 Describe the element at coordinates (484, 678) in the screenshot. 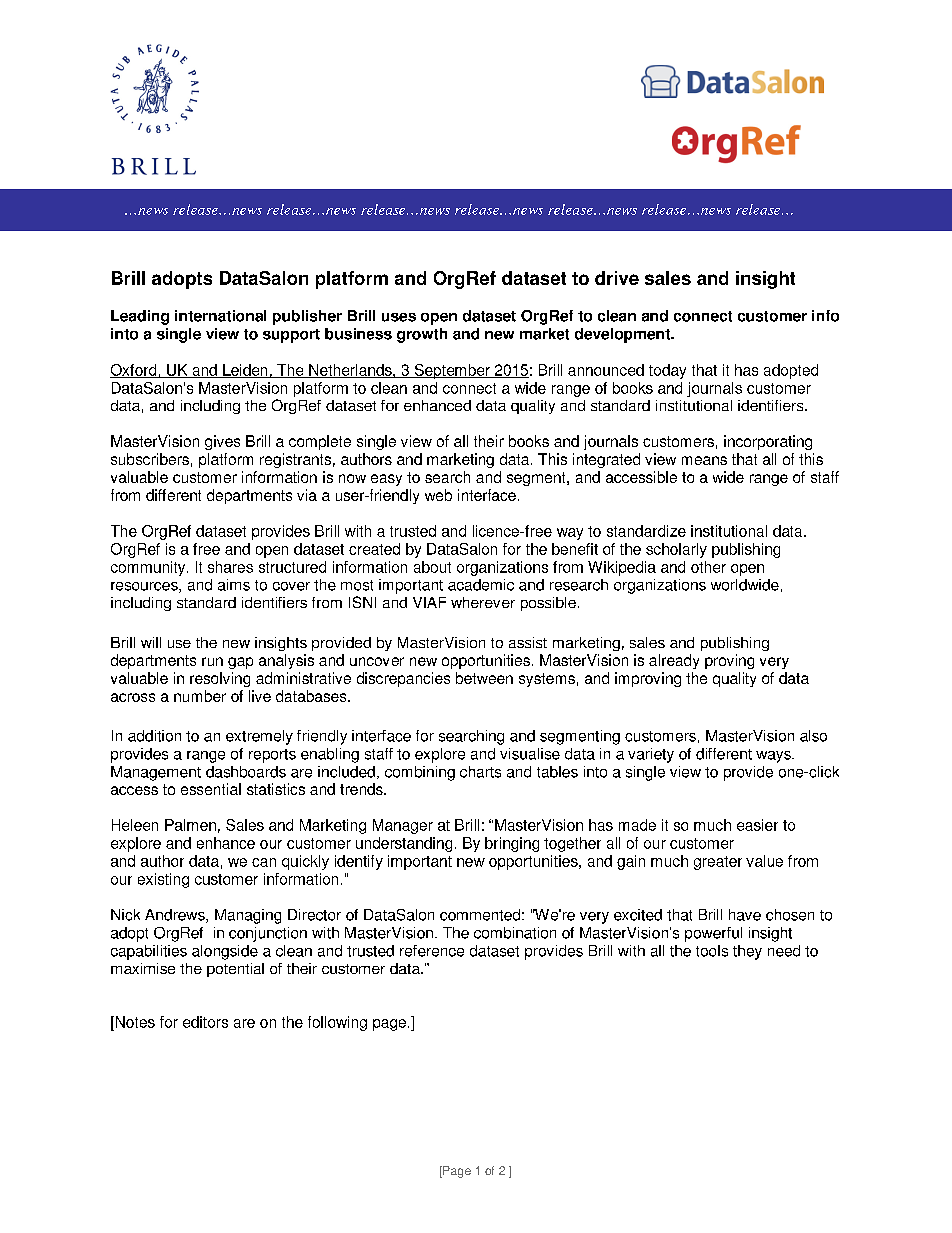

I see `between` at that location.
